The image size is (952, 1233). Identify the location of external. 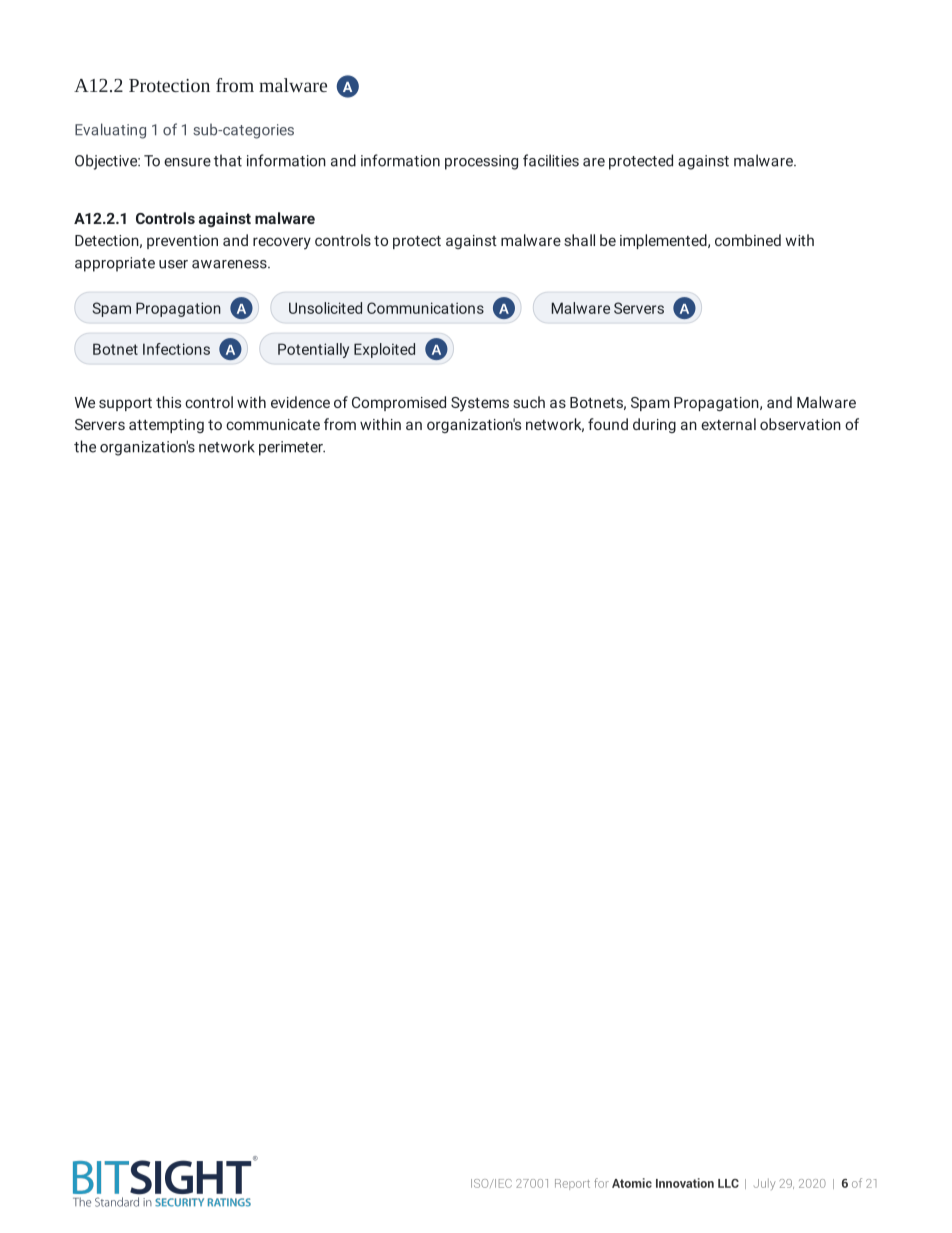
(728, 424).
